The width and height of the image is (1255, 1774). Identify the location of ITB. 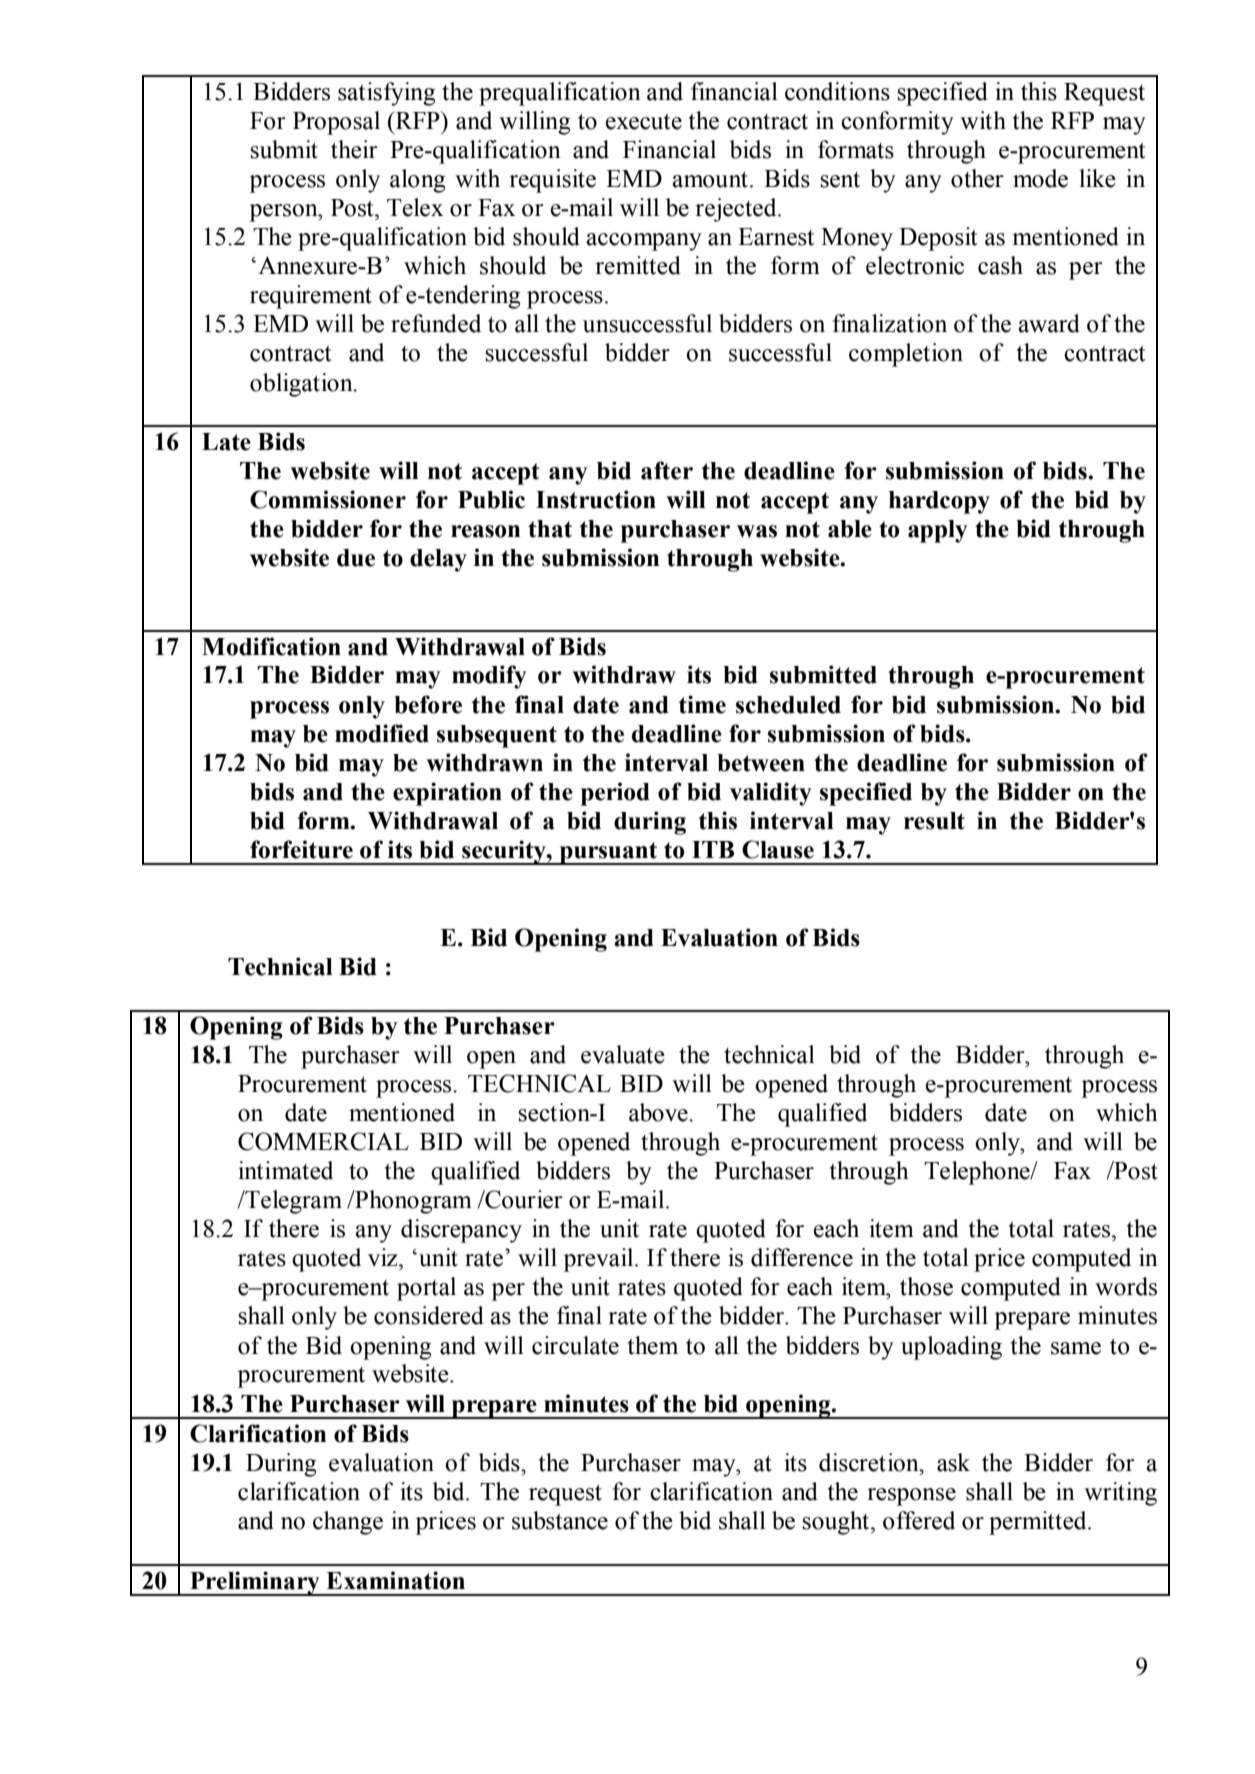
(713, 849).
